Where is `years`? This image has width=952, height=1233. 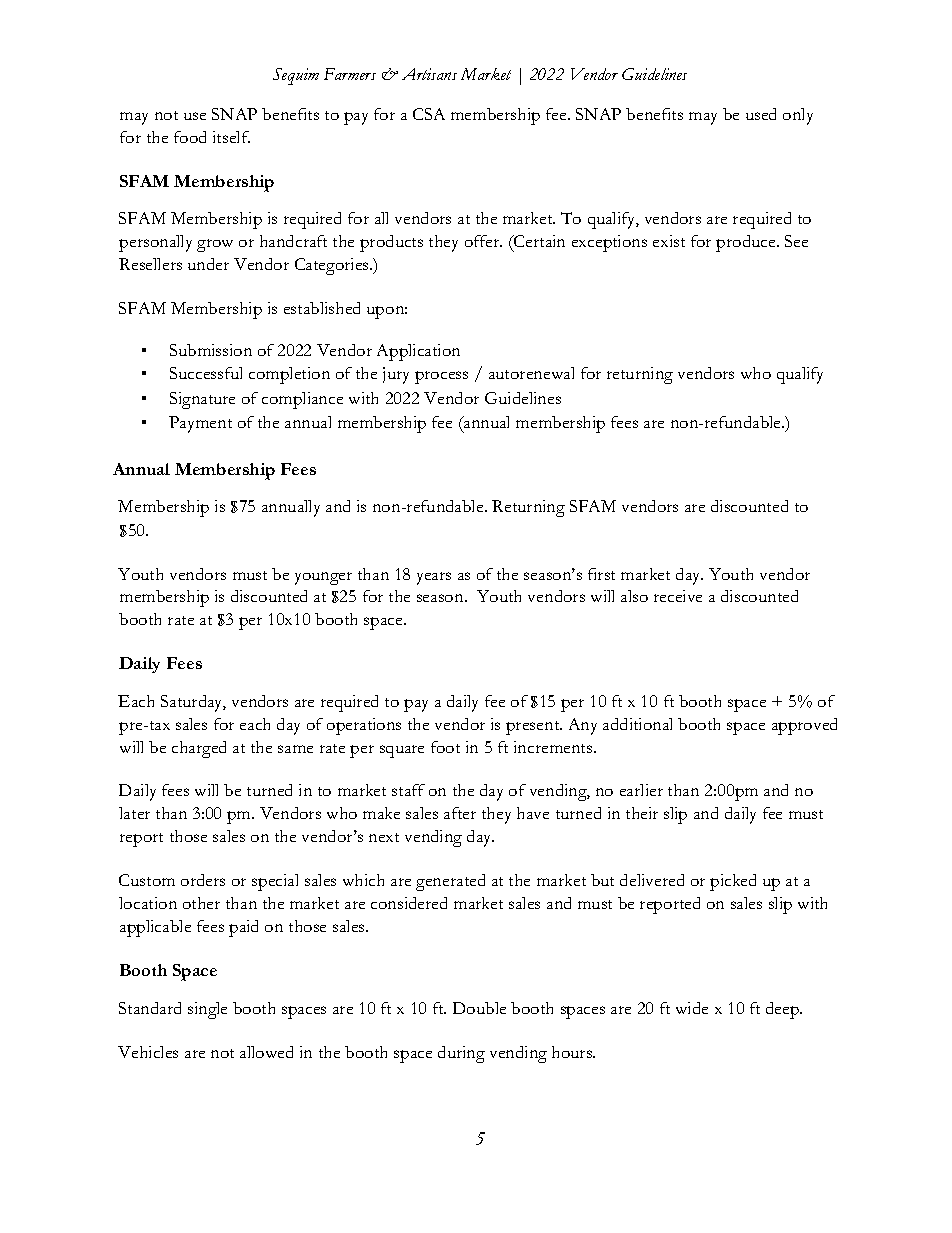 years is located at coordinates (434, 578).
